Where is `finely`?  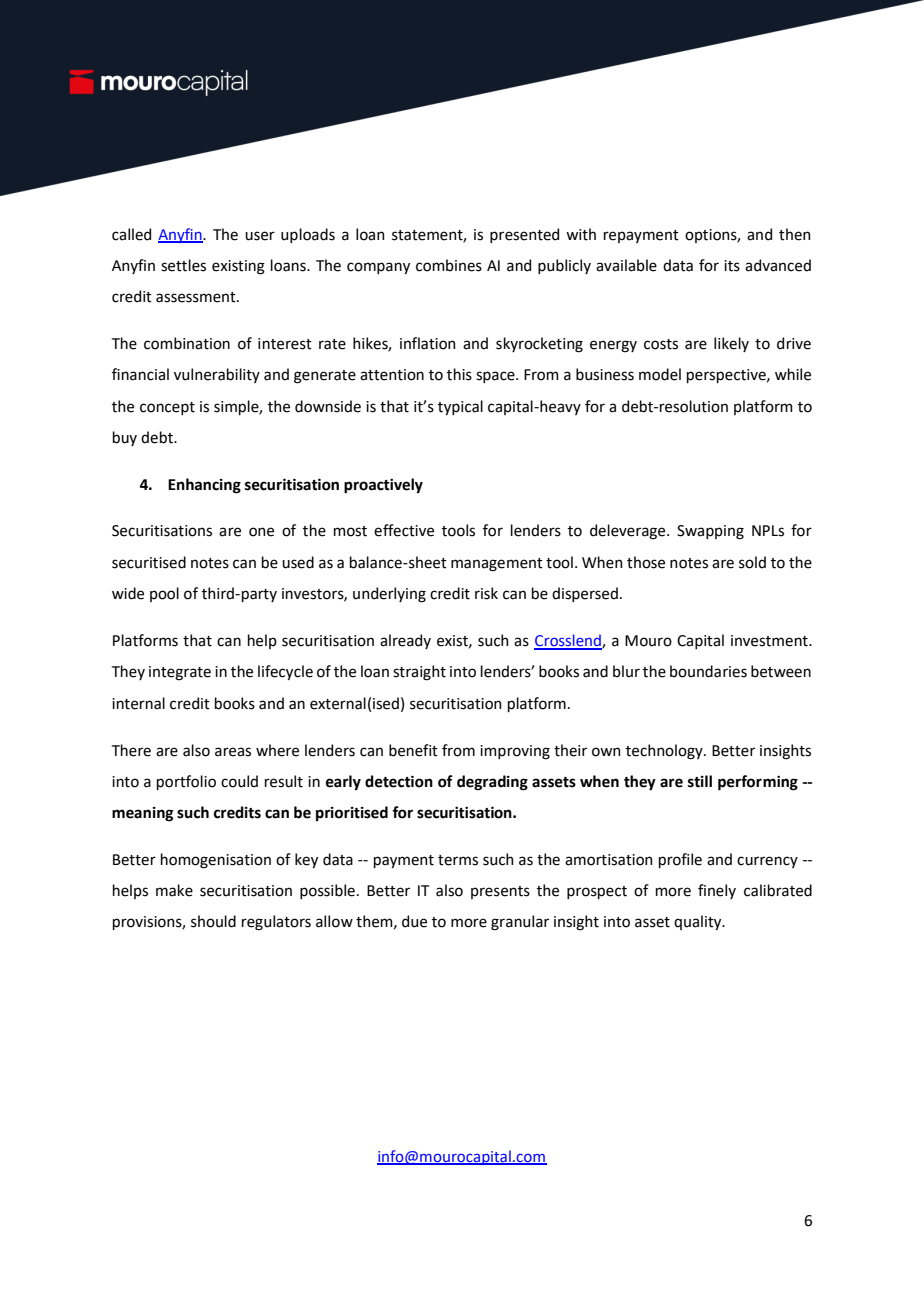 finely is located at coordinates (717, 891).
